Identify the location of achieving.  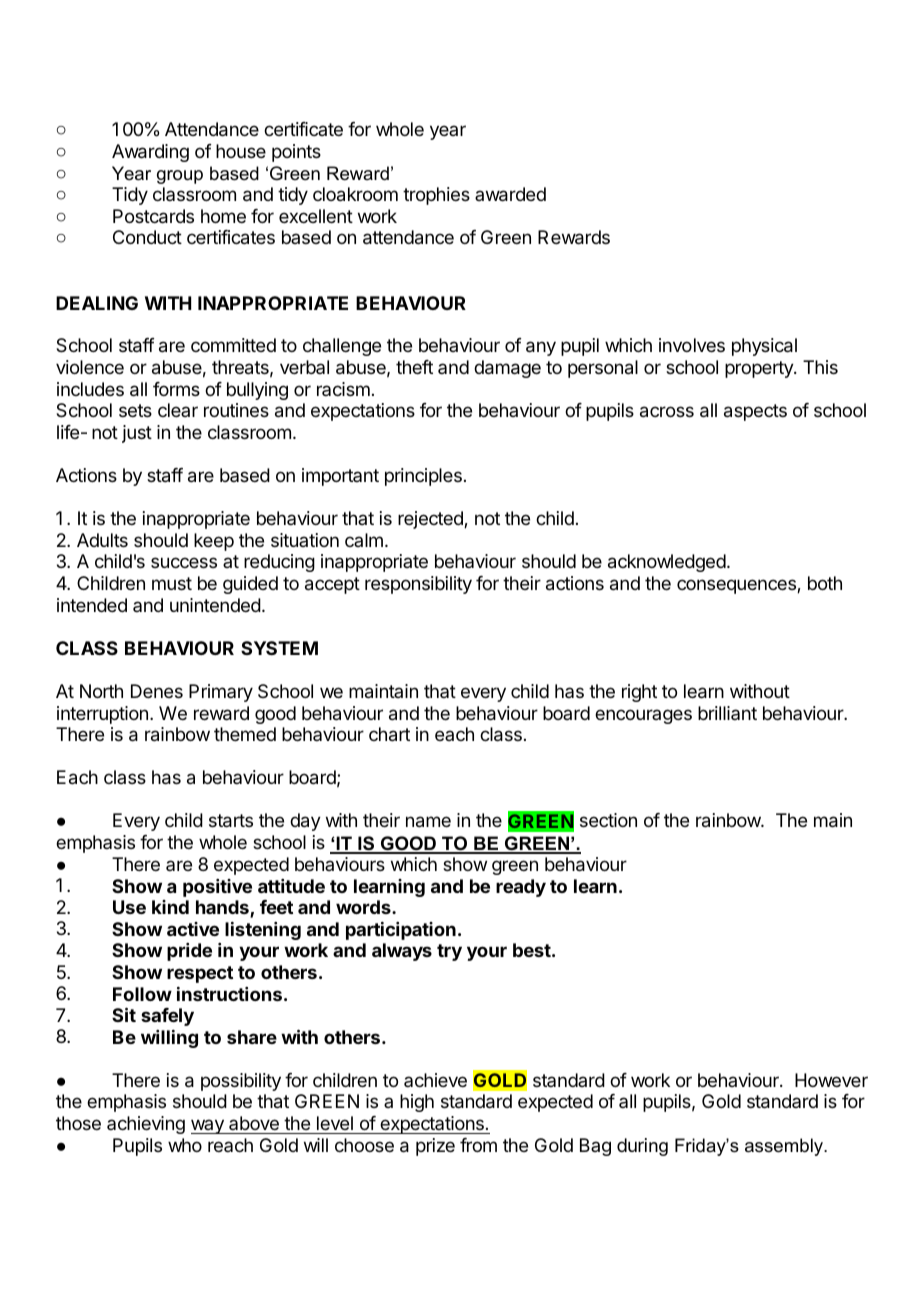
(146, 1125).
